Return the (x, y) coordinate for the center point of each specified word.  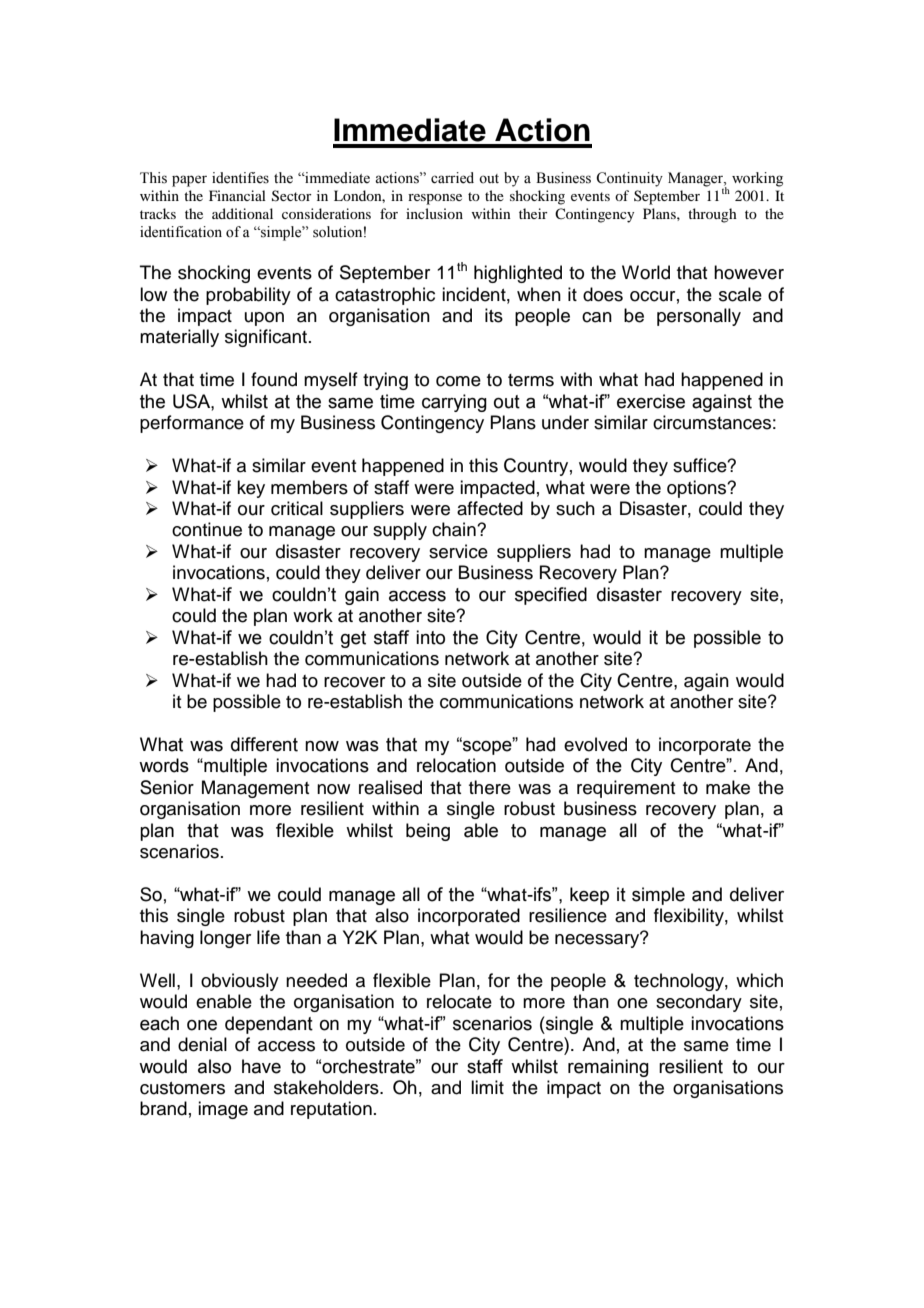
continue (207, 529)
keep (589, 896)
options (698, 489)
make (728, 787)
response (435, 199)
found (274, 379)
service (458, 551)
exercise (651, 401)
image (223, 1110)
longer (225, 939)
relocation (456, 765)
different (264, 744)
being (428, 832)
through (712, 215)
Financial (237, 195)
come (458, 381)
